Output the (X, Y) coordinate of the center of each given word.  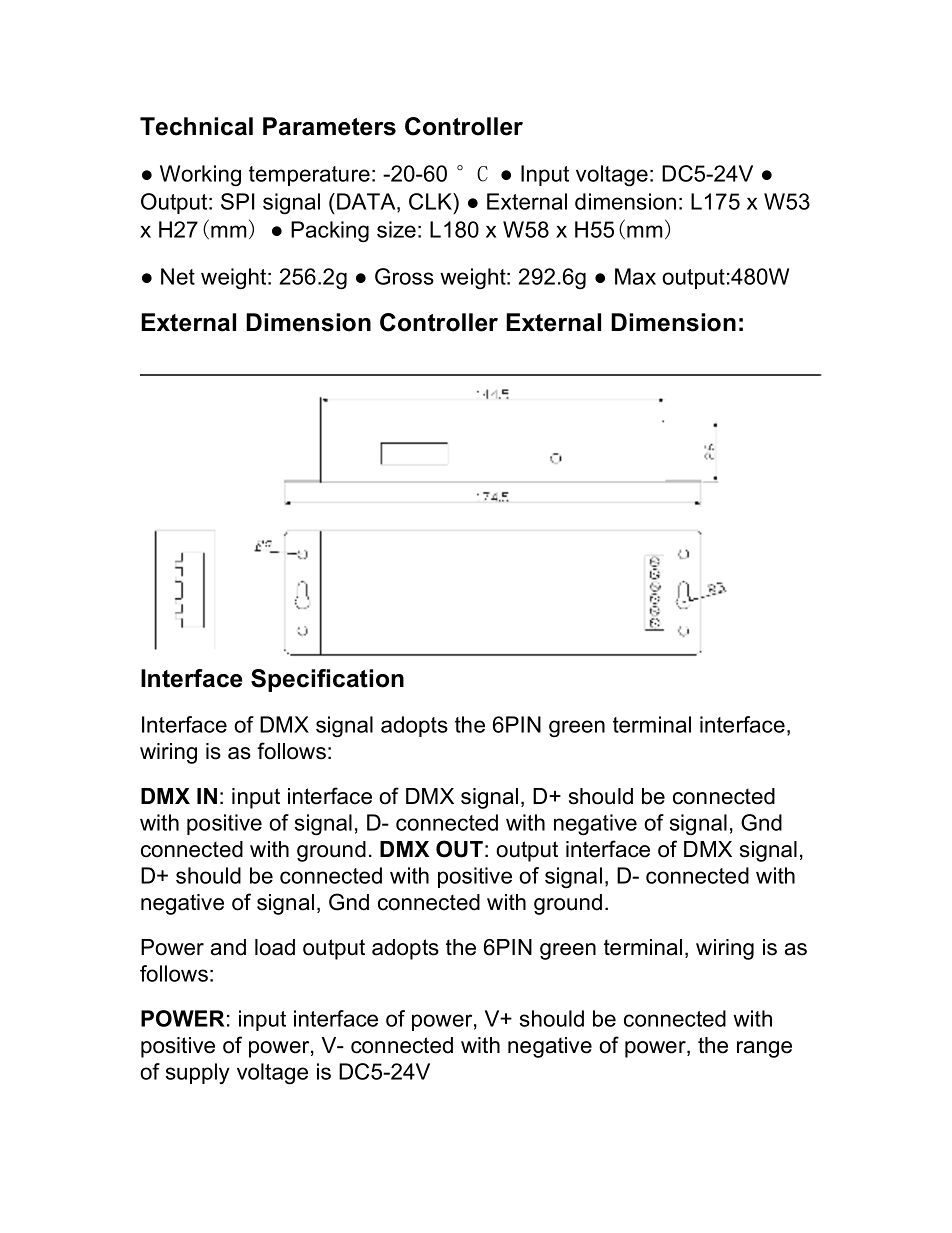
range (764, 1049)
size (396, 229)
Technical (196, 126)
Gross (404, 276)
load (275, 947)
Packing (330, 232)
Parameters (329, 126)
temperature (309, 176)
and (228, 947)
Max (635, 276)
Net (178, 276)
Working (200, 176)
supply (198, 1073)
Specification (327, 680)
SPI (238, 201)
